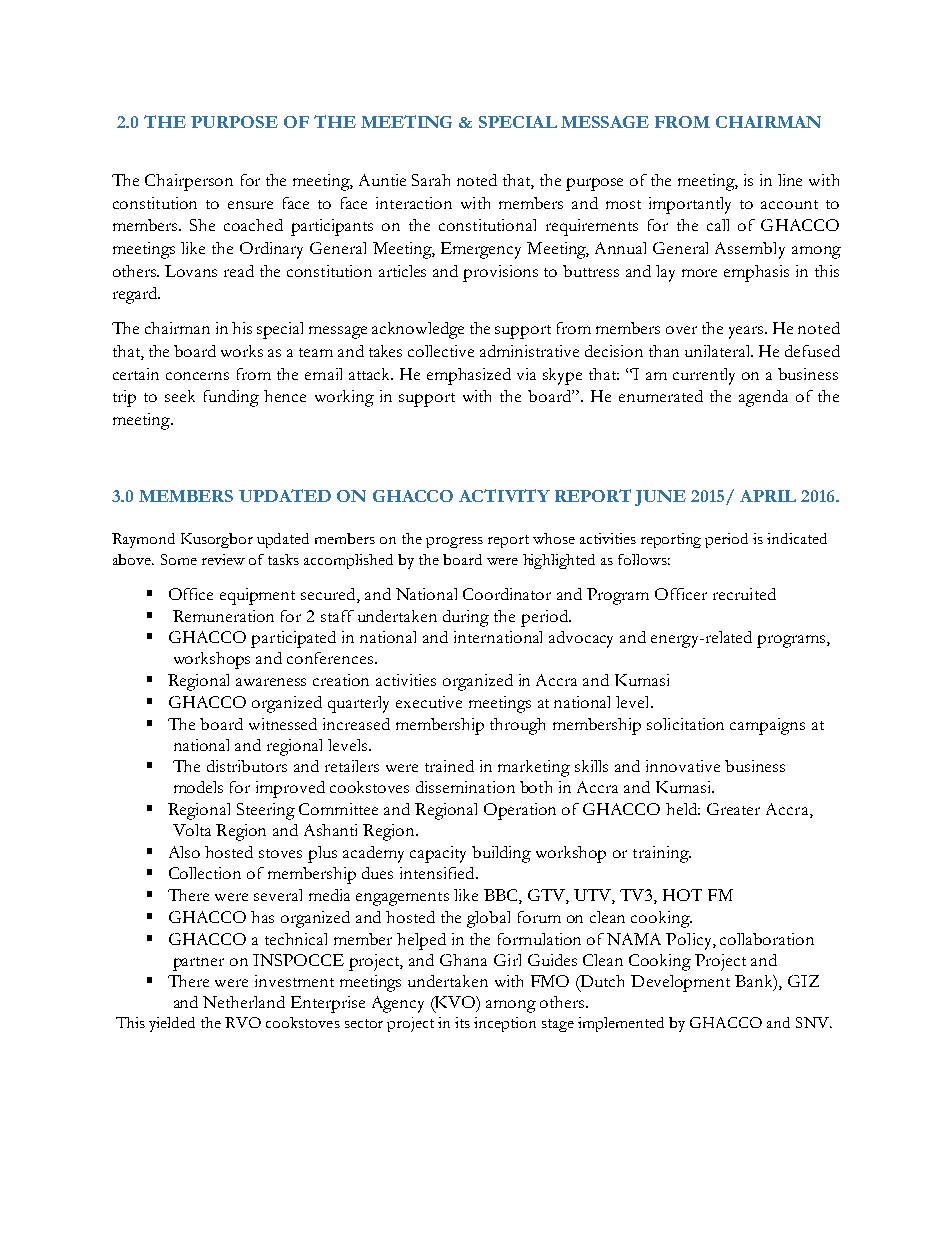  I want to click on through, so click(517, 726).
